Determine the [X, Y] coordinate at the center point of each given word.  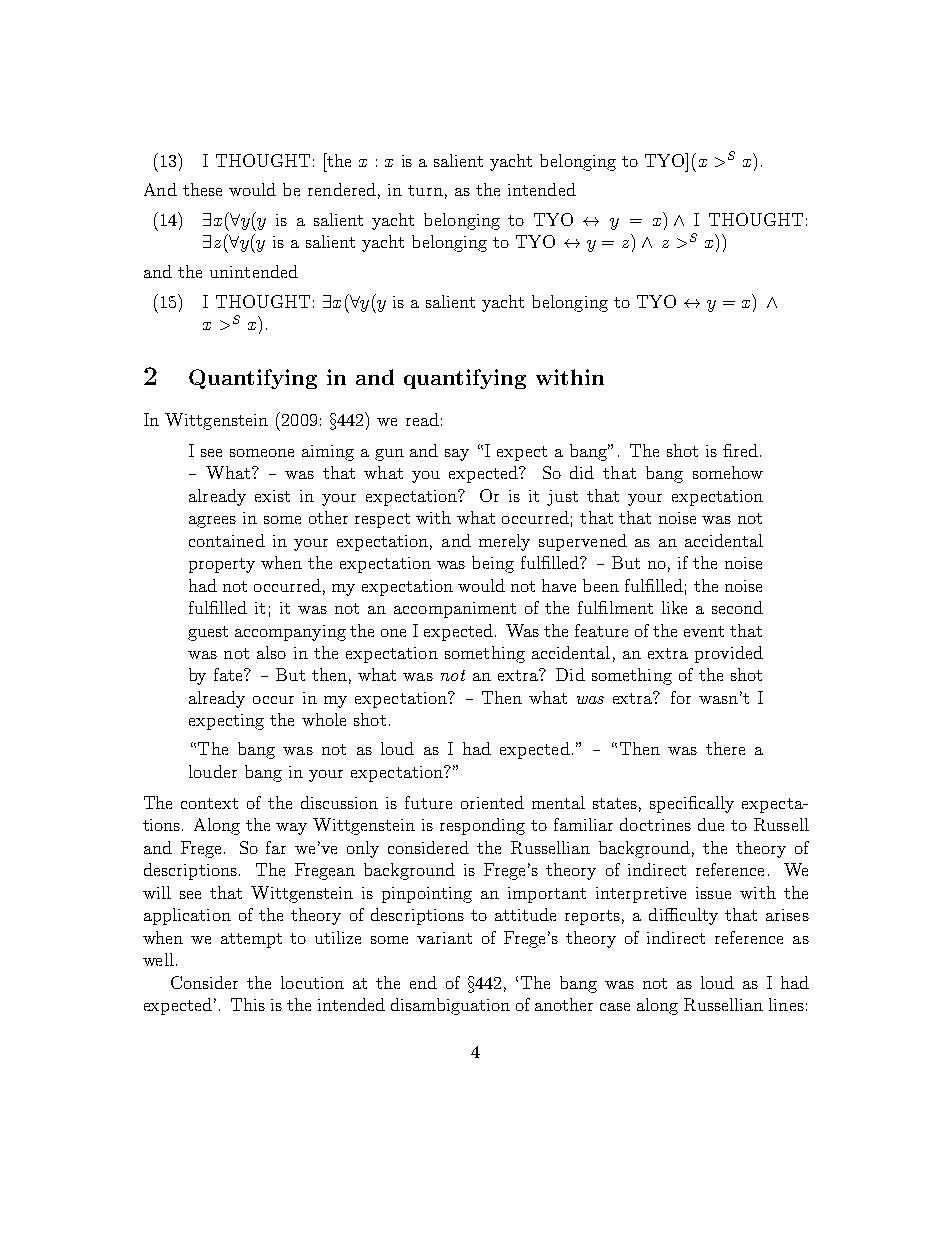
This [248, 1004]
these [202, 189]
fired [740, 450]
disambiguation [450, 1006]
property [222, 565]
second [737, 607]
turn [425, 190]
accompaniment [455, 610]
